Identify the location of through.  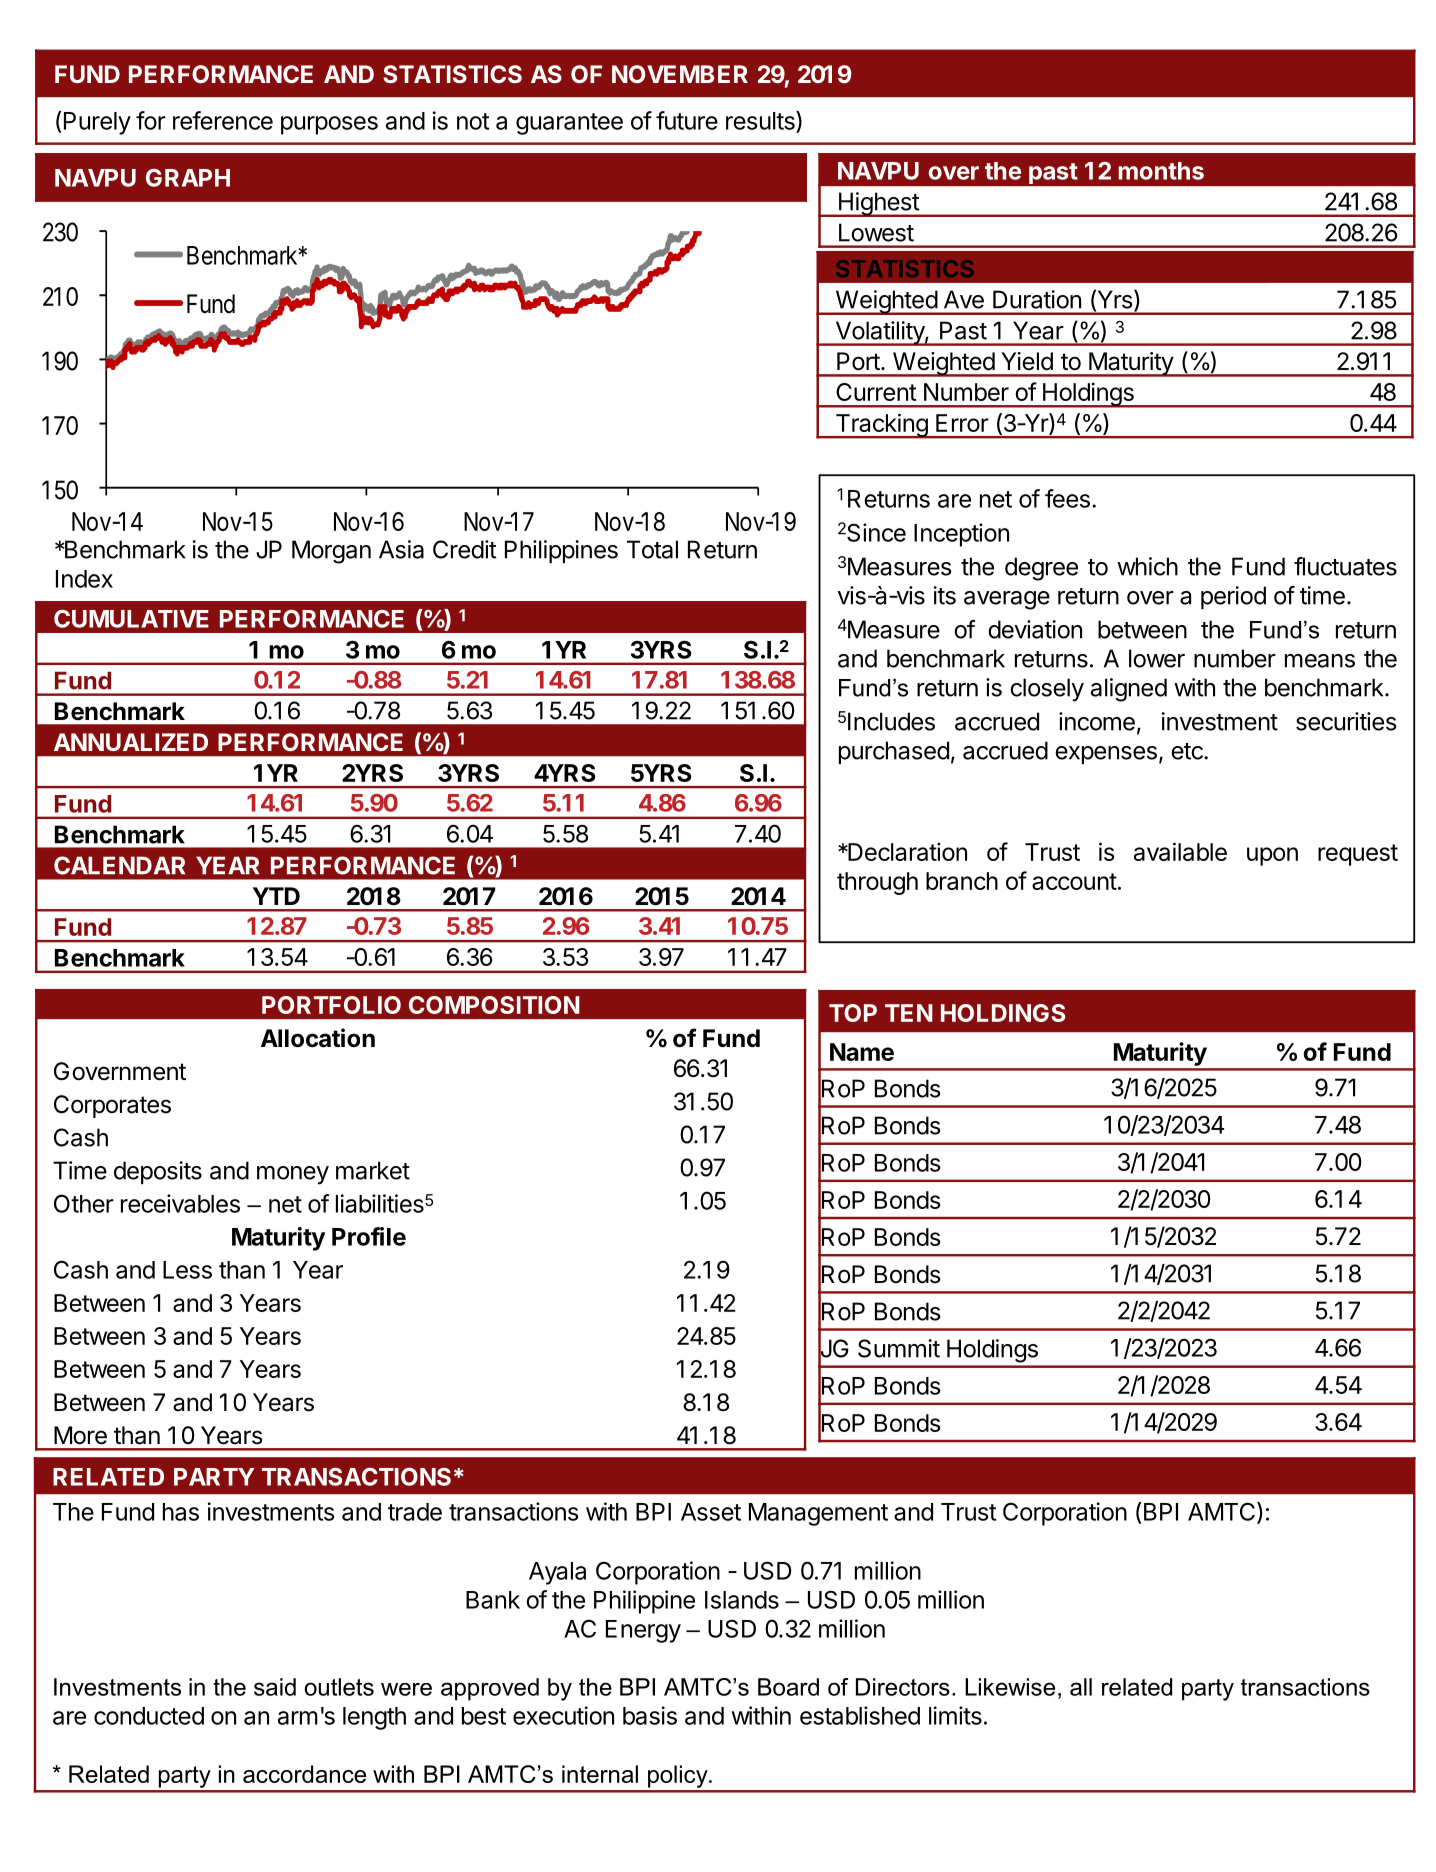
(877, 883).
